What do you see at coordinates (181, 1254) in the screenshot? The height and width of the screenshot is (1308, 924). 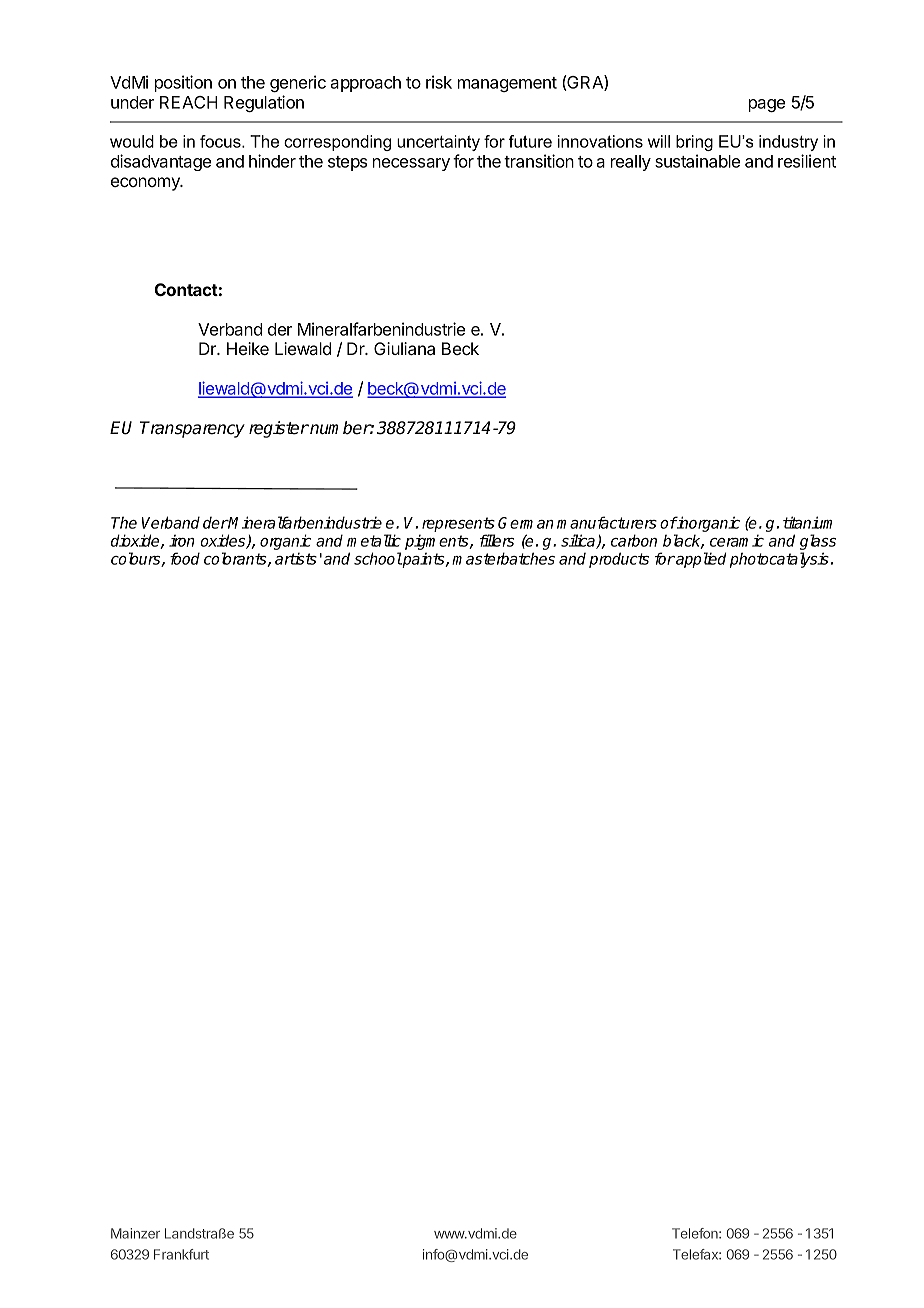 I see `Frankfurt` at bounding box center [181, 1254].
